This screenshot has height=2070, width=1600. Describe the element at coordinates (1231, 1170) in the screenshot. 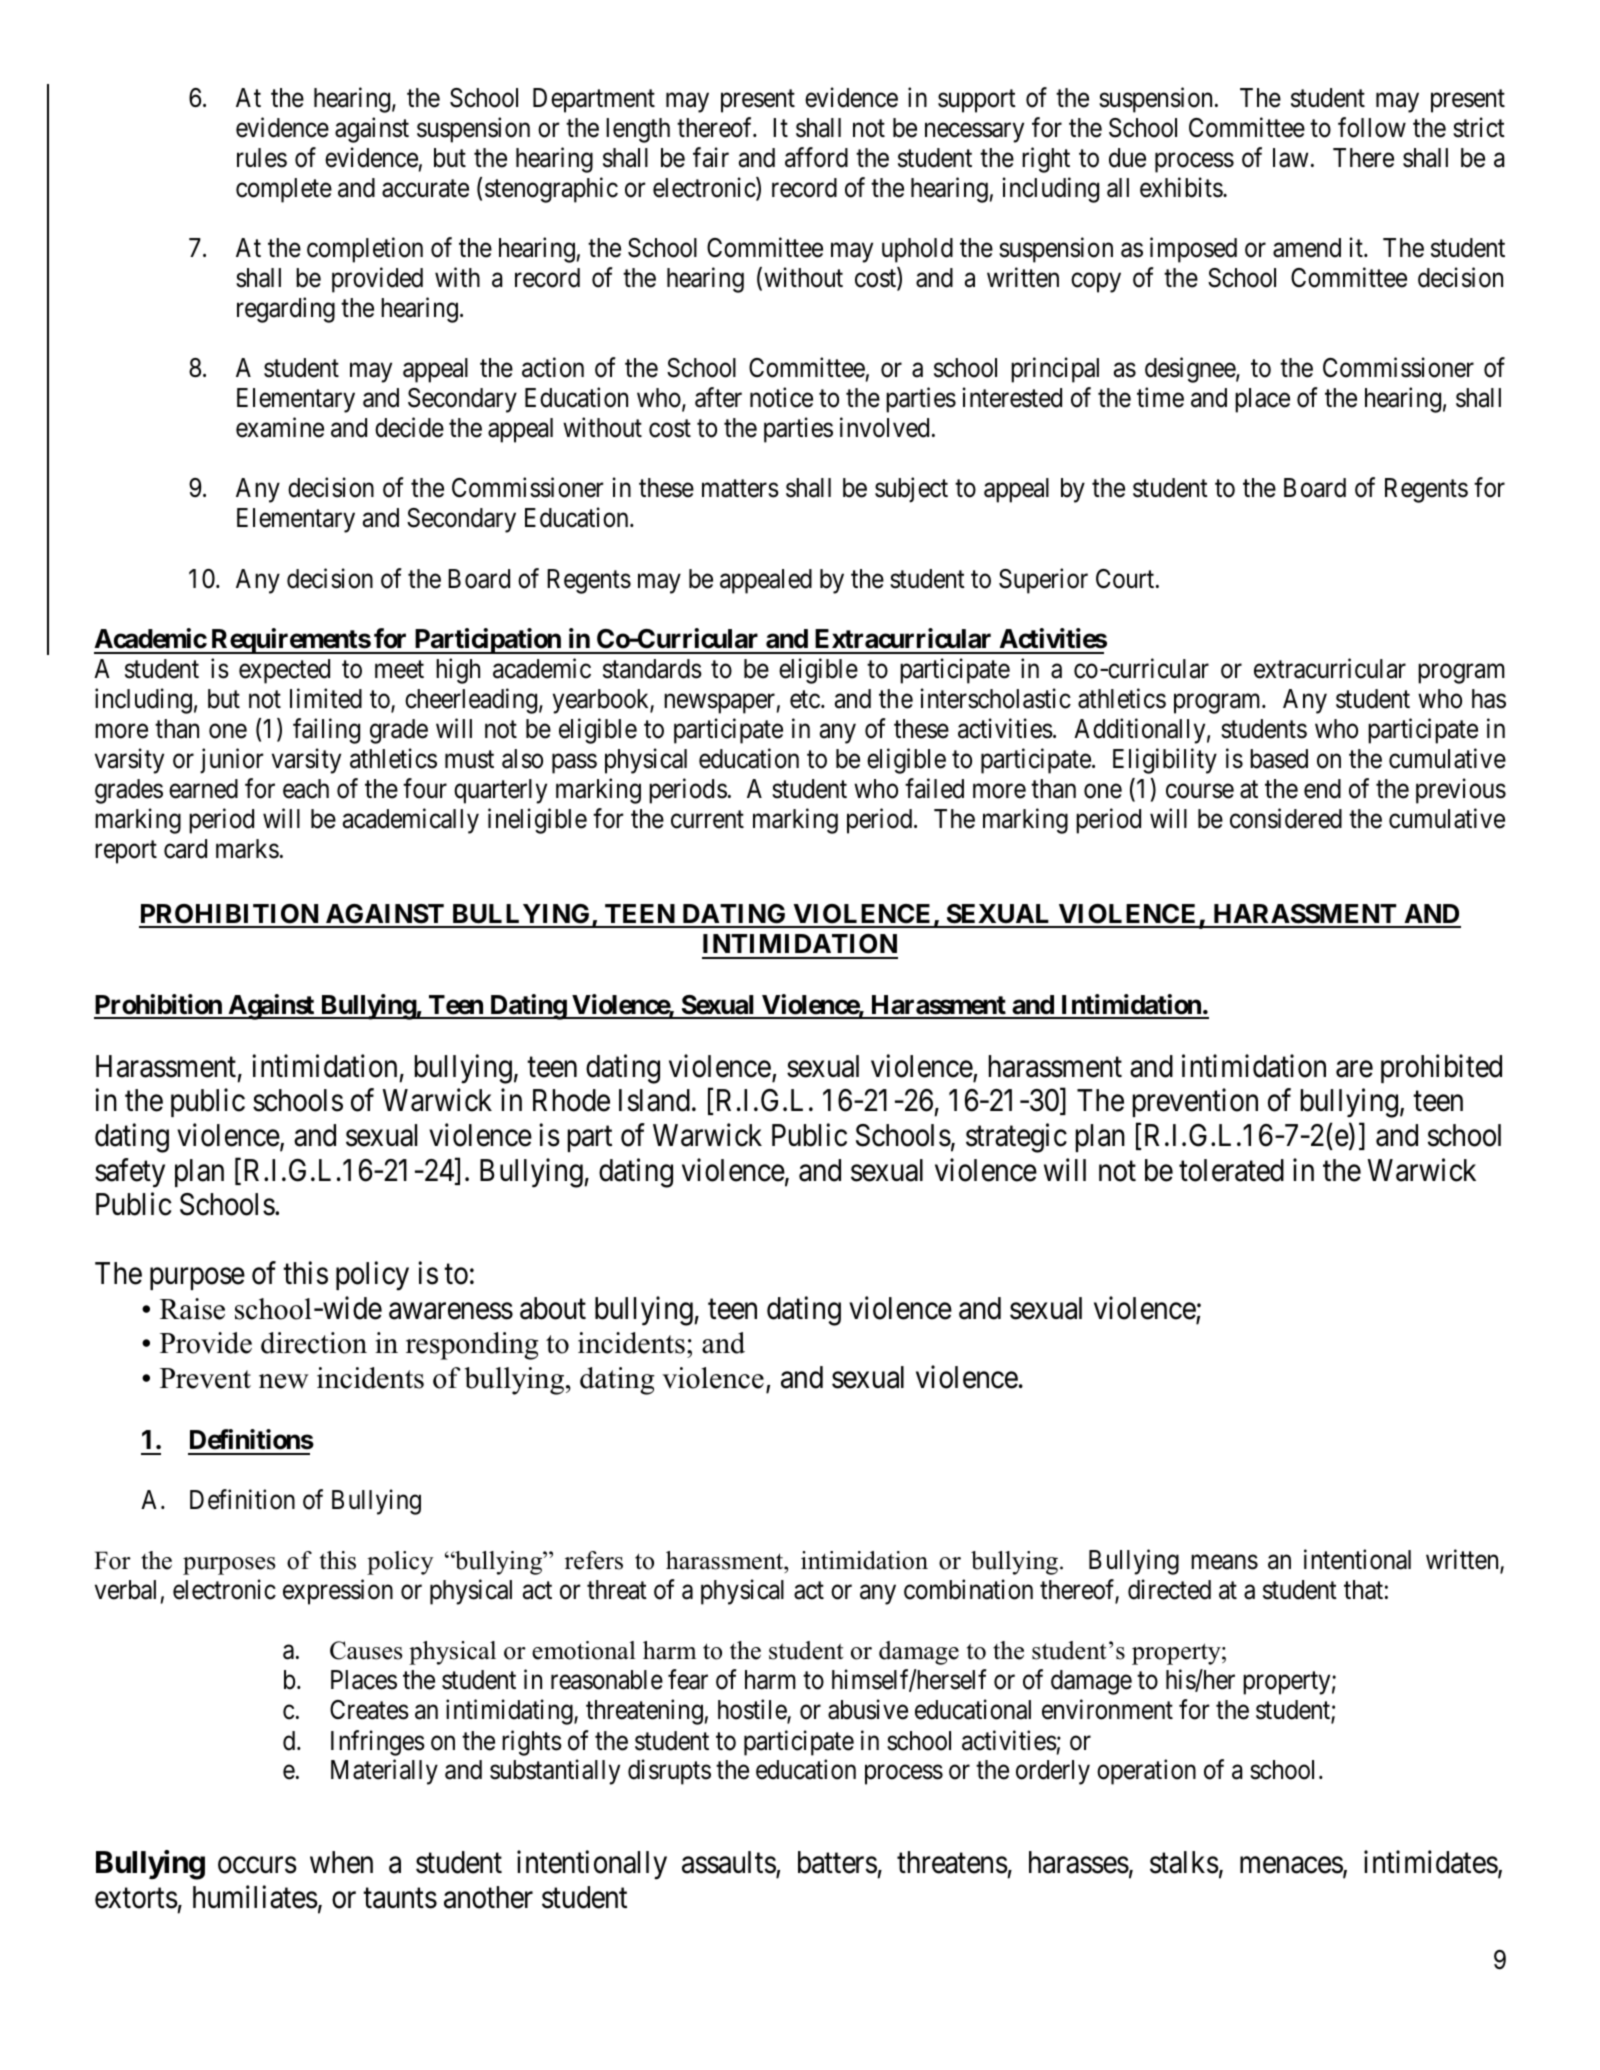

I see `tolerated` at that location.
